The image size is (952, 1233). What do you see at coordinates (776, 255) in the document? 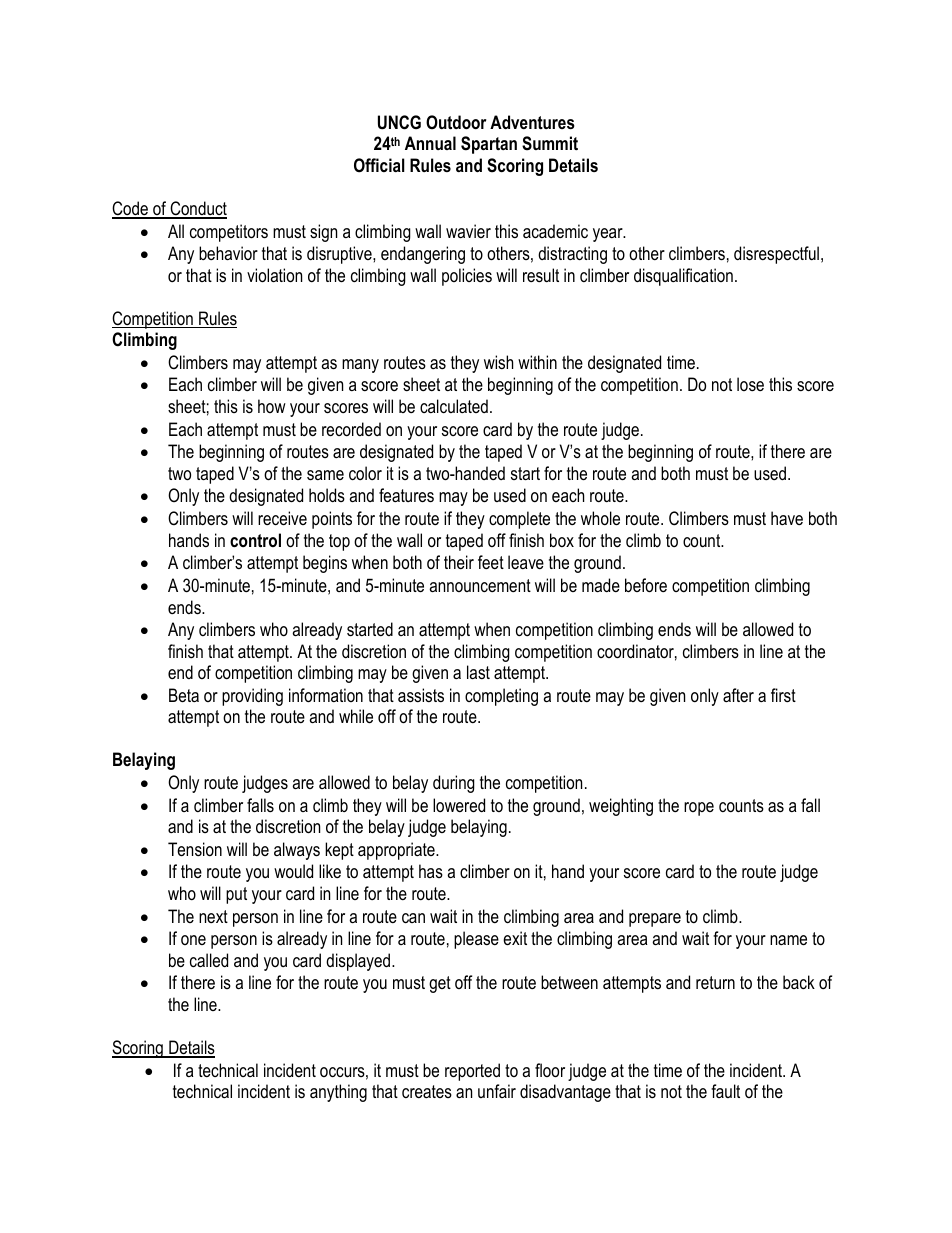
I see `disrespectful` at bounding box center [776, 255].
